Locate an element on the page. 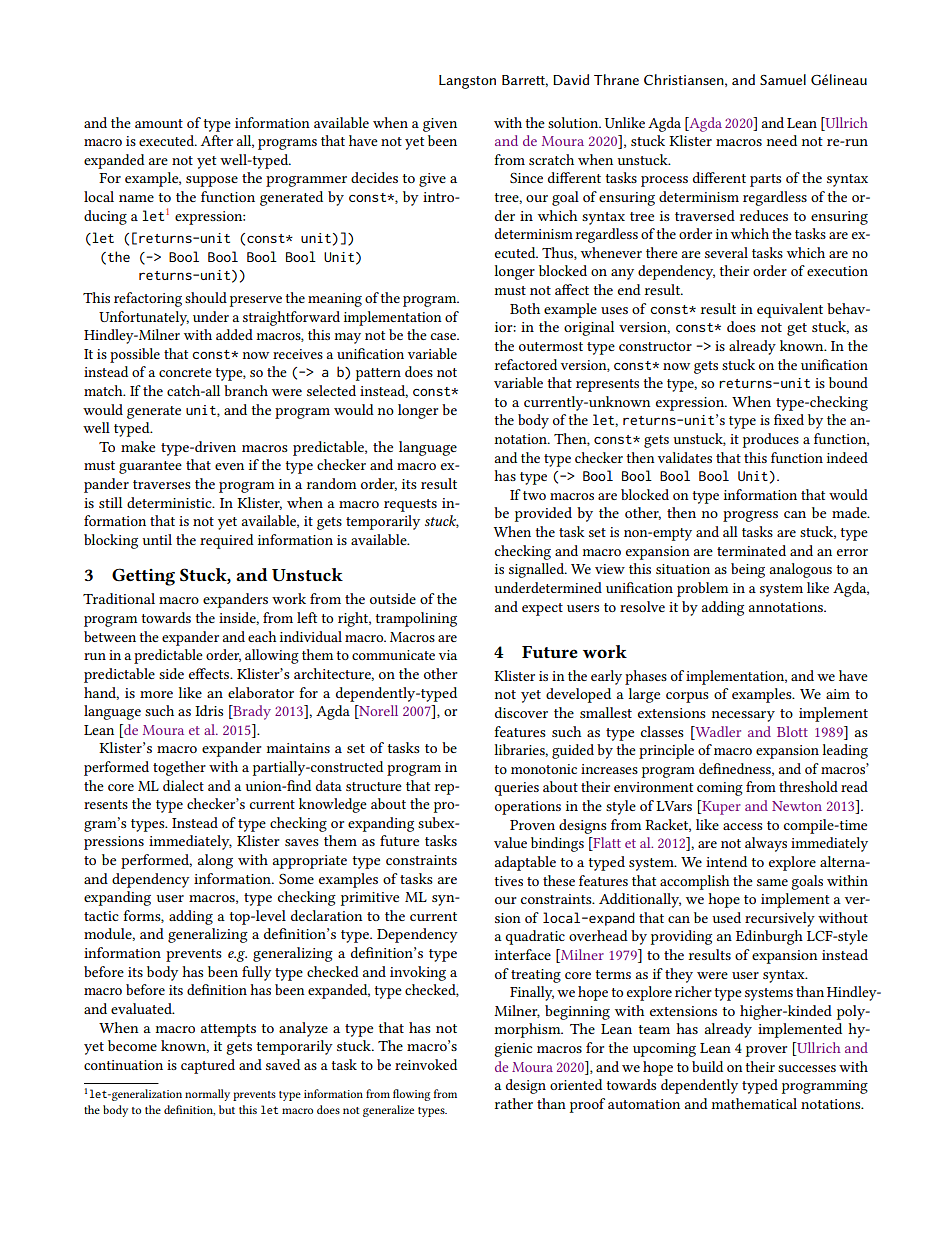 This page has height=1233, width=952. produces is located at coordinates (771, 440).
